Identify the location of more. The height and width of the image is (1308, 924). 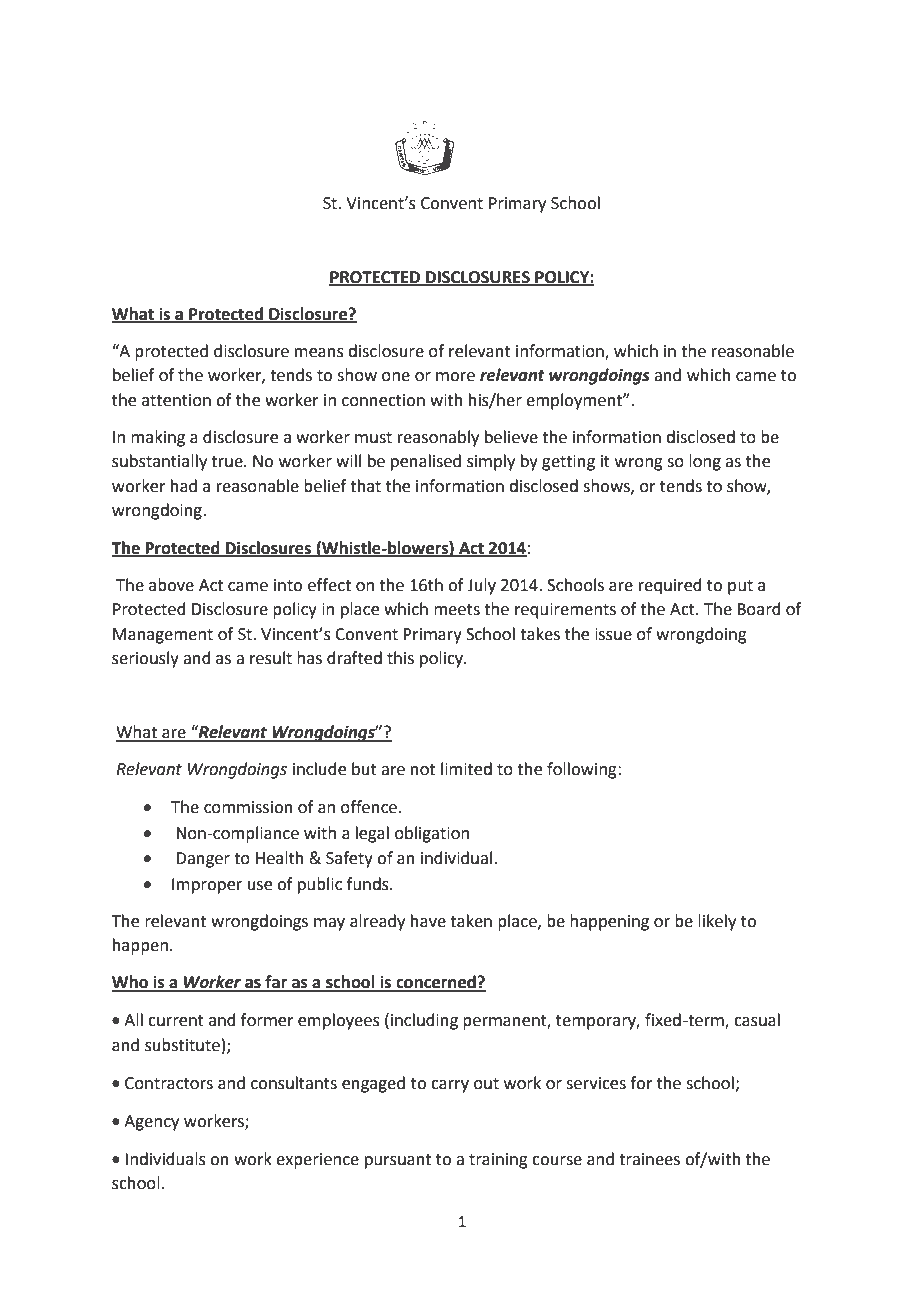
(455, 377).
